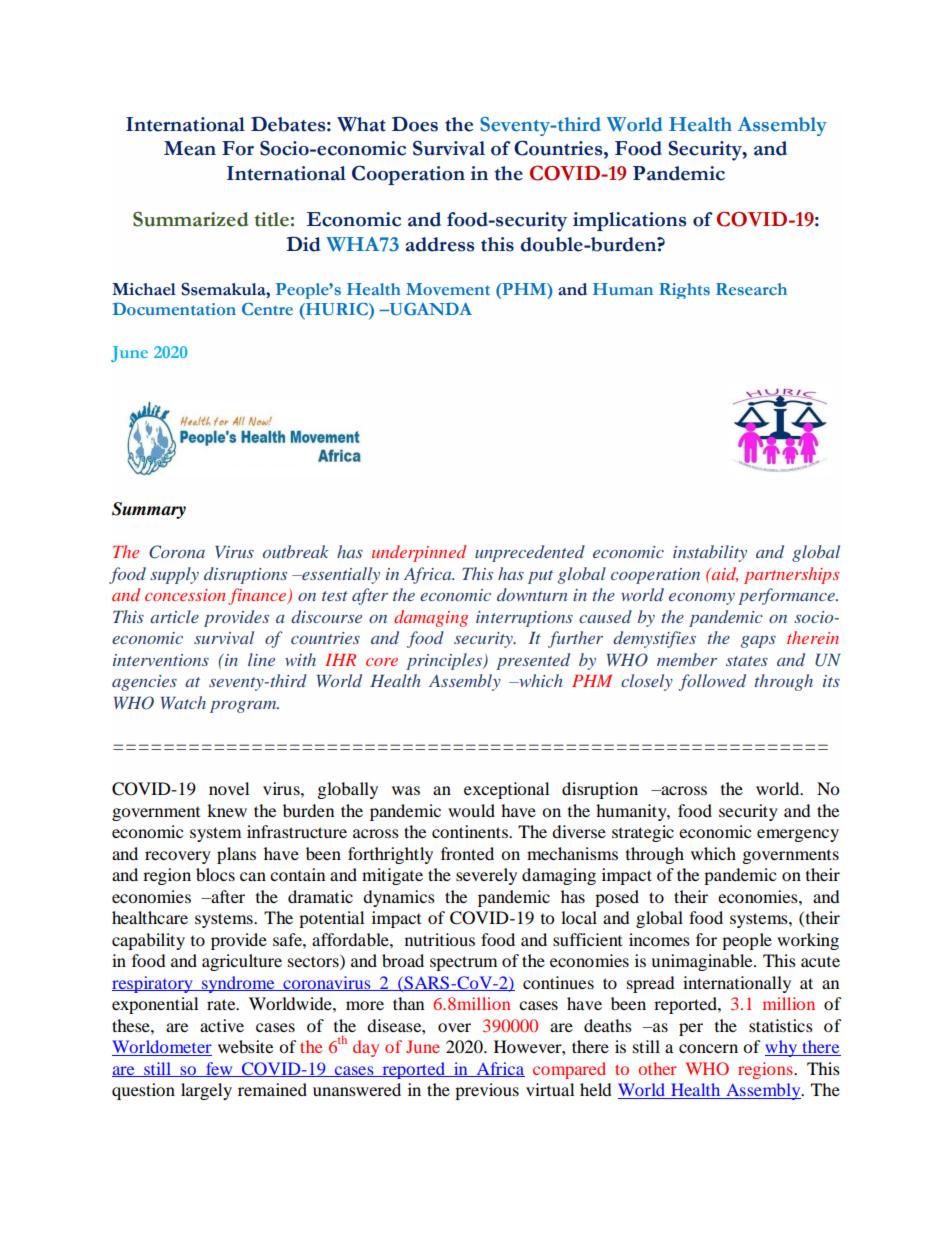 The height and width of the page is (1233, 952). Describe the element at coordinates (190, 148) in the page. I see `Mean` at that location.
